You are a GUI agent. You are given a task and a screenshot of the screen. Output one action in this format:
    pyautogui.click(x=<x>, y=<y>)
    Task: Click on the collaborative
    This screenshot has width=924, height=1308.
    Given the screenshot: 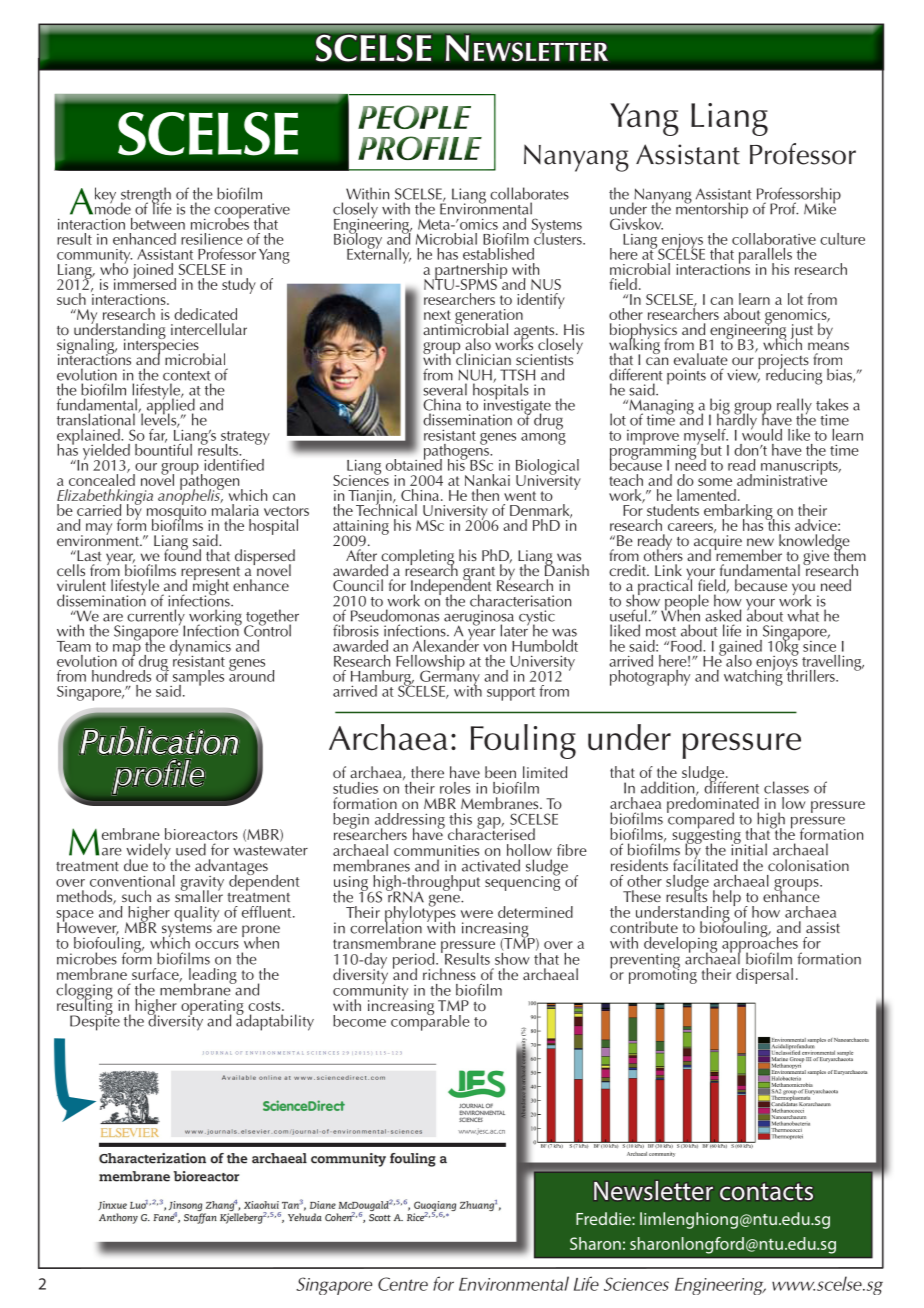 What is the action you would take?
    pyautogui.click(x=774, y=239)
